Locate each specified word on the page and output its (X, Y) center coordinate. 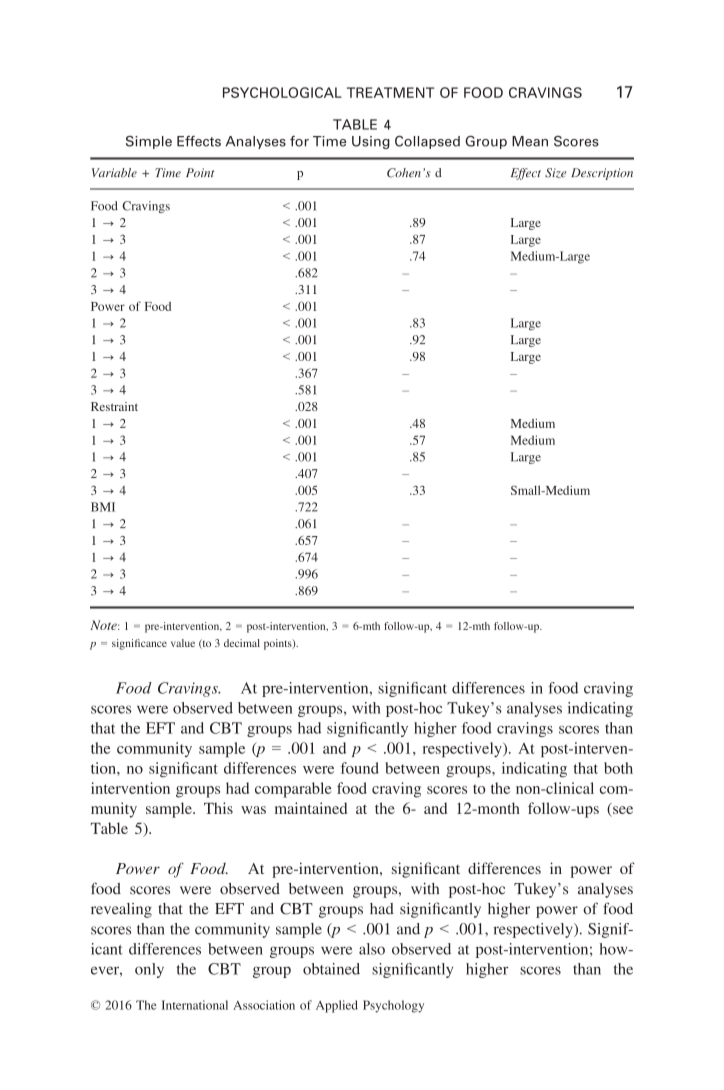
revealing (121, 910)
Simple (149, 142)
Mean (530, 141)
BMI (103, 507)
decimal (242, 643)
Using (371, 142)
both (618, 768)
